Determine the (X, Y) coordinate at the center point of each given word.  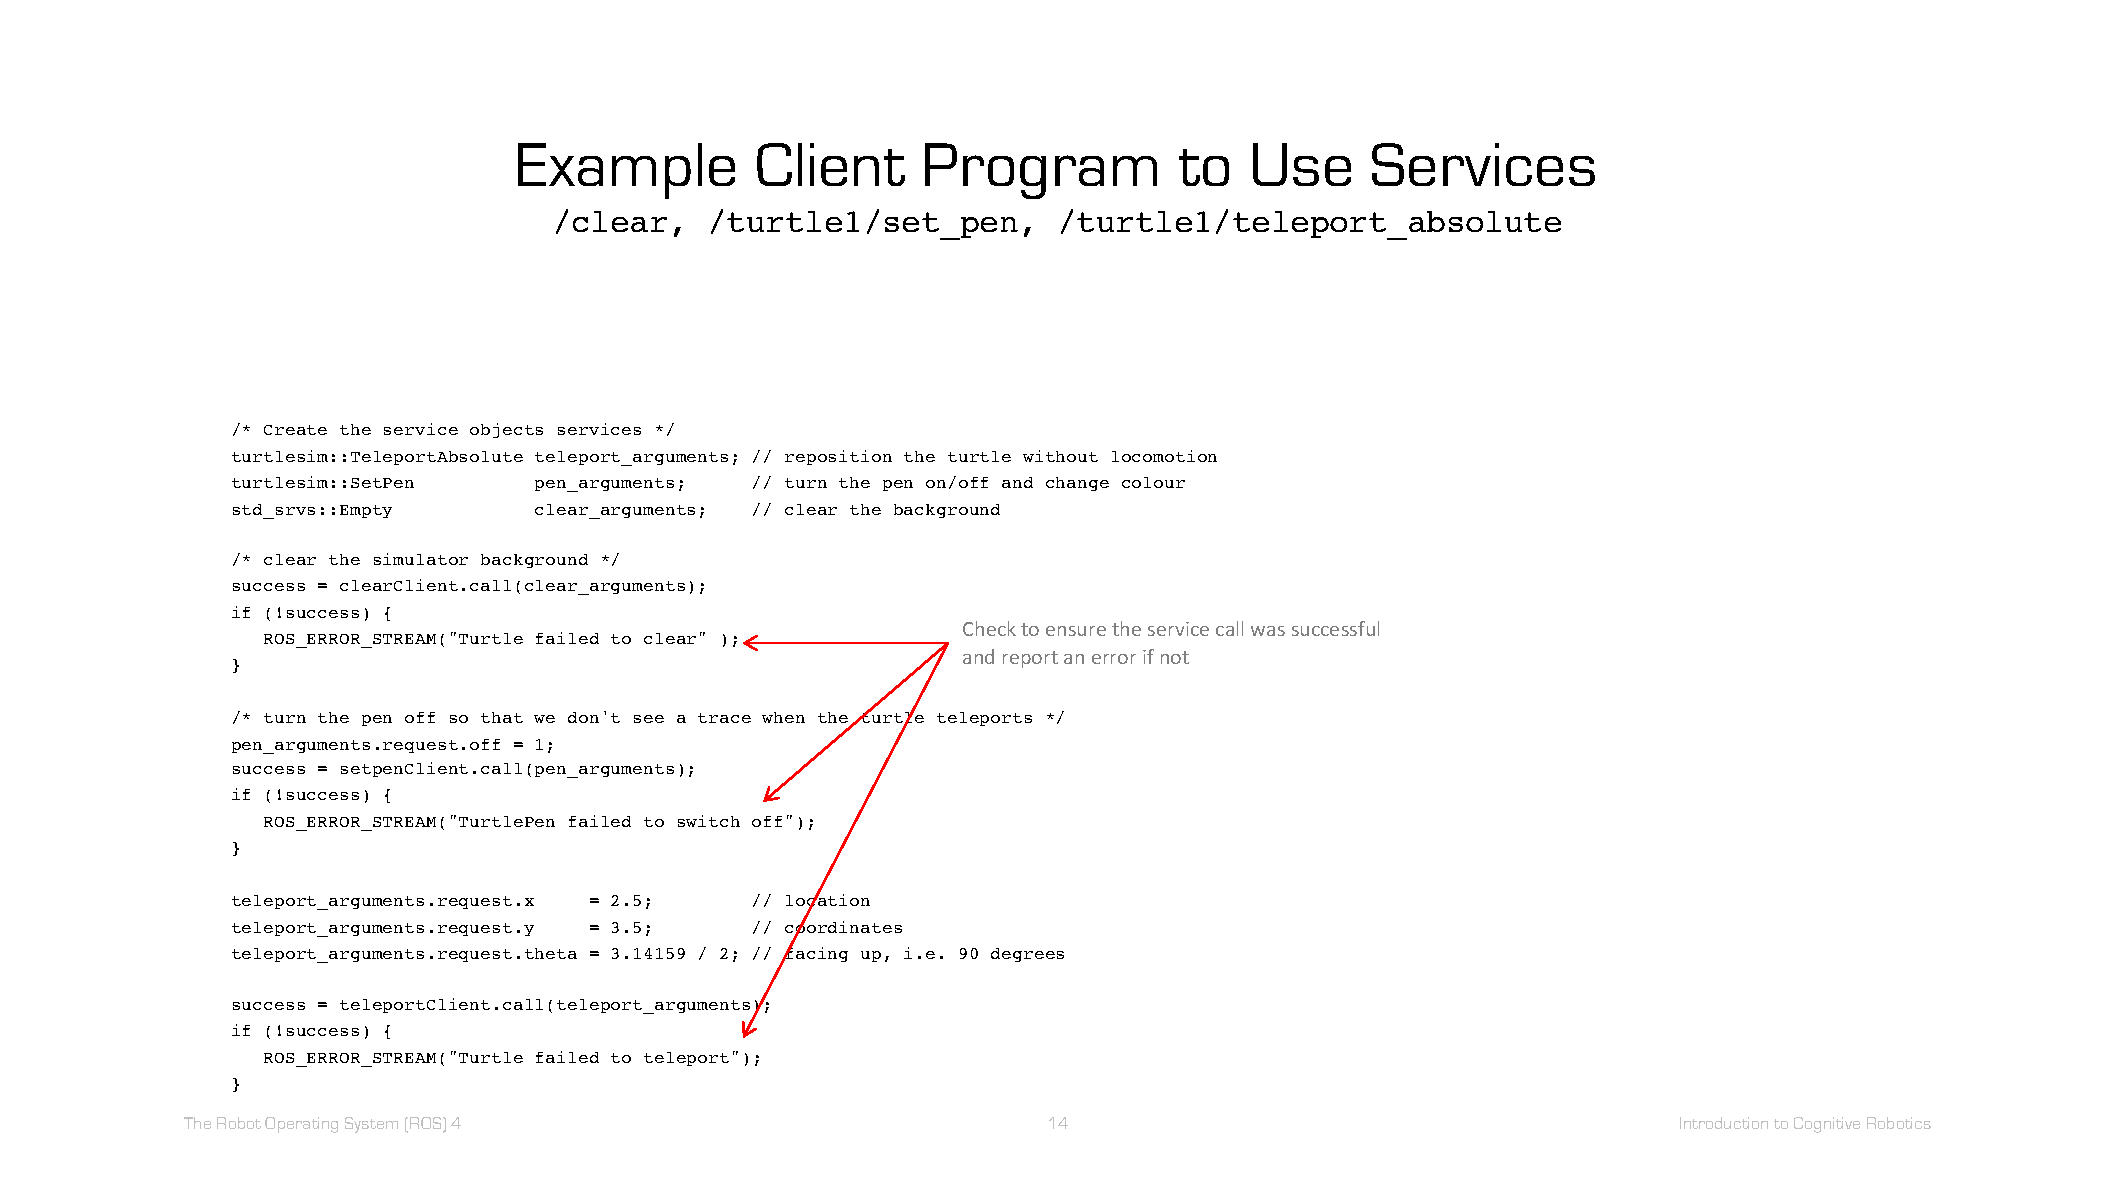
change (1077, 484)
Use (1302, 164)
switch (709, 821)
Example (626, 171)
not (1175, 657)
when (783, 717)
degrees (1027, 955)
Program (1041, 171)
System (371, 1125)
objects (506, 430)
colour (1153, 482)
